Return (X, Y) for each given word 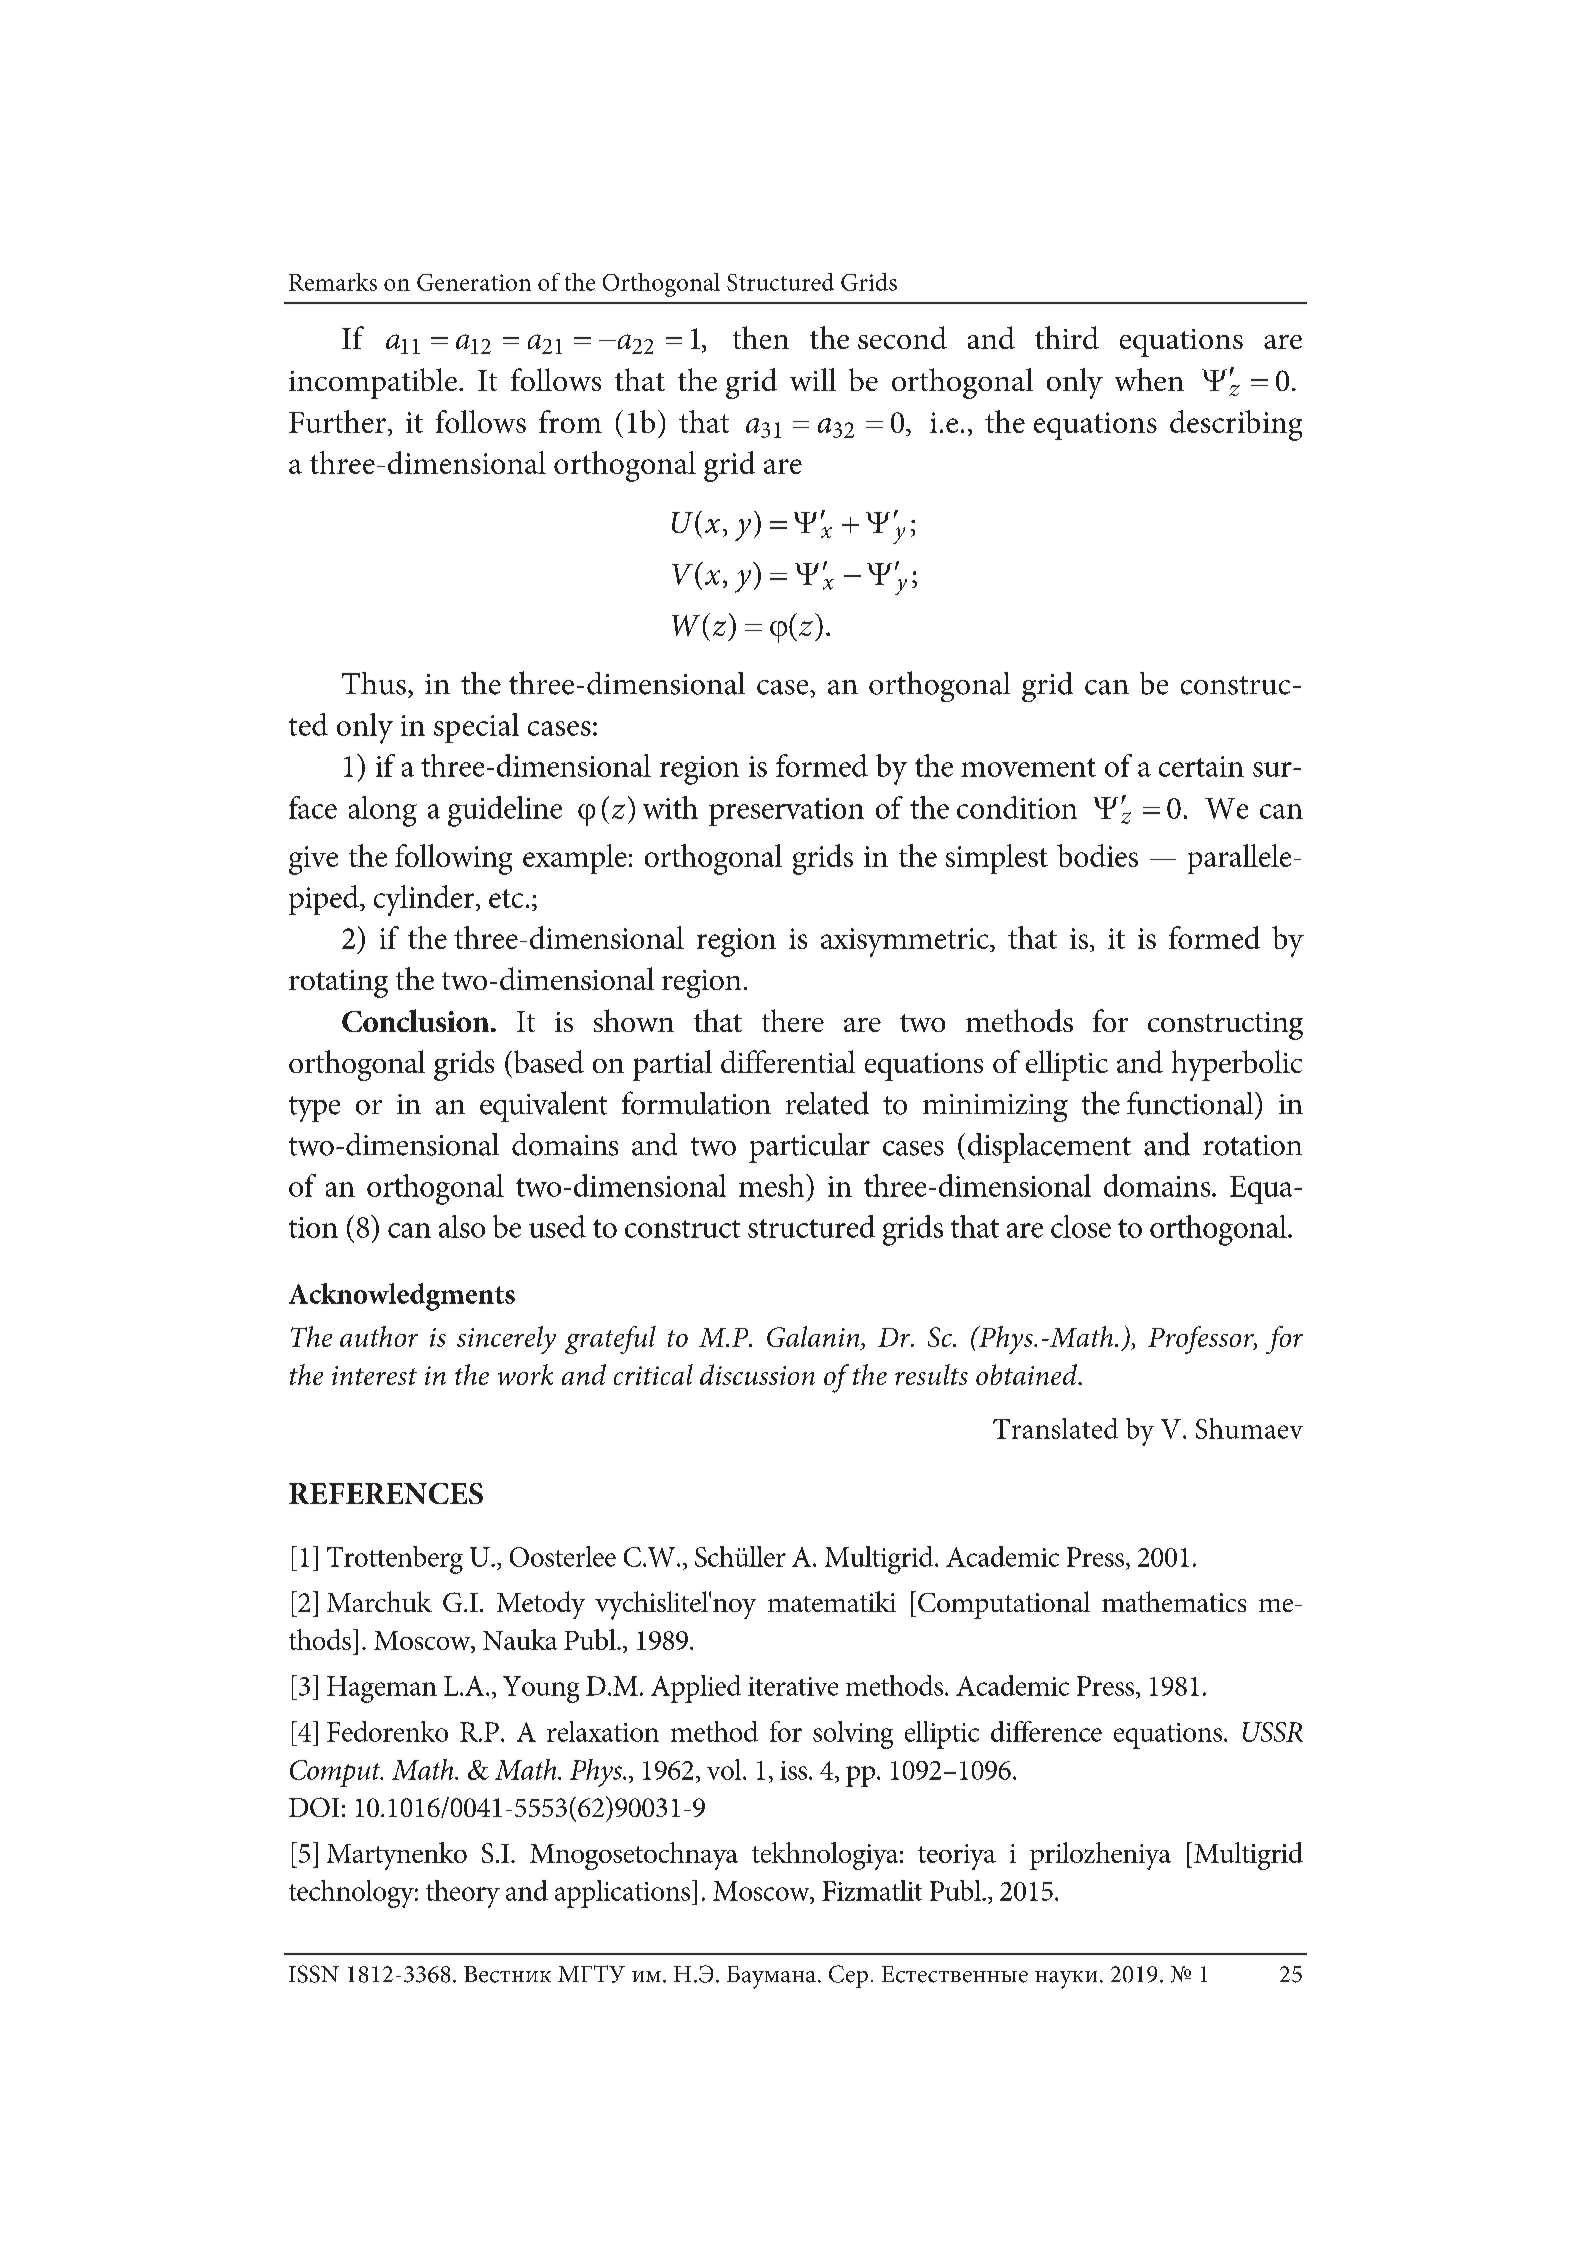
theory (463, 1894)
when (1149, 379)
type (314, 1109)
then (761, 337)
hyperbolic (1237, 1065)
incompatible (373, 383)
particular (809, 1148)
